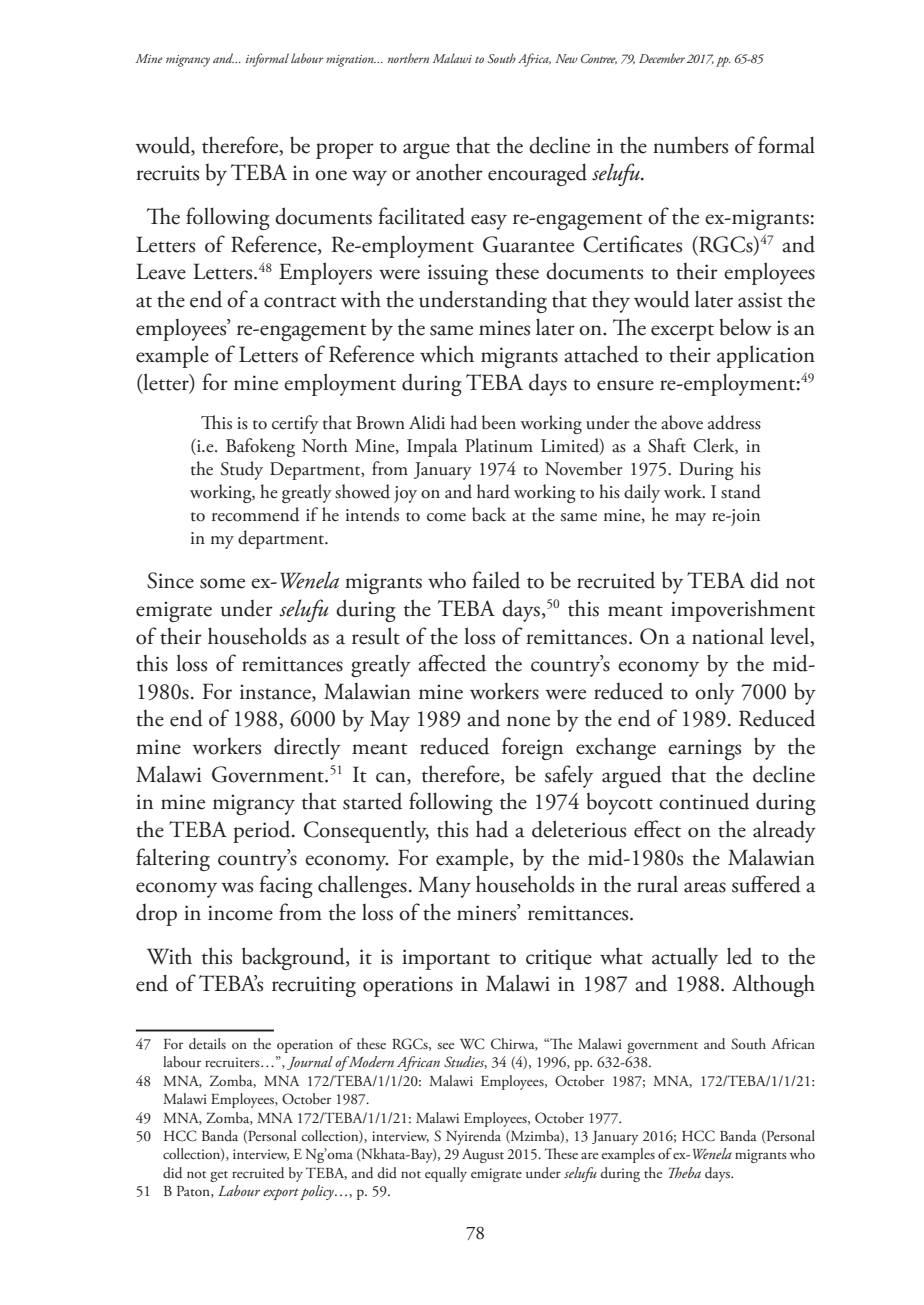 The height and width of the image is (1305, 924). Describe the element at coordinates (219, 1176) in the image. I see `get` at that location.
